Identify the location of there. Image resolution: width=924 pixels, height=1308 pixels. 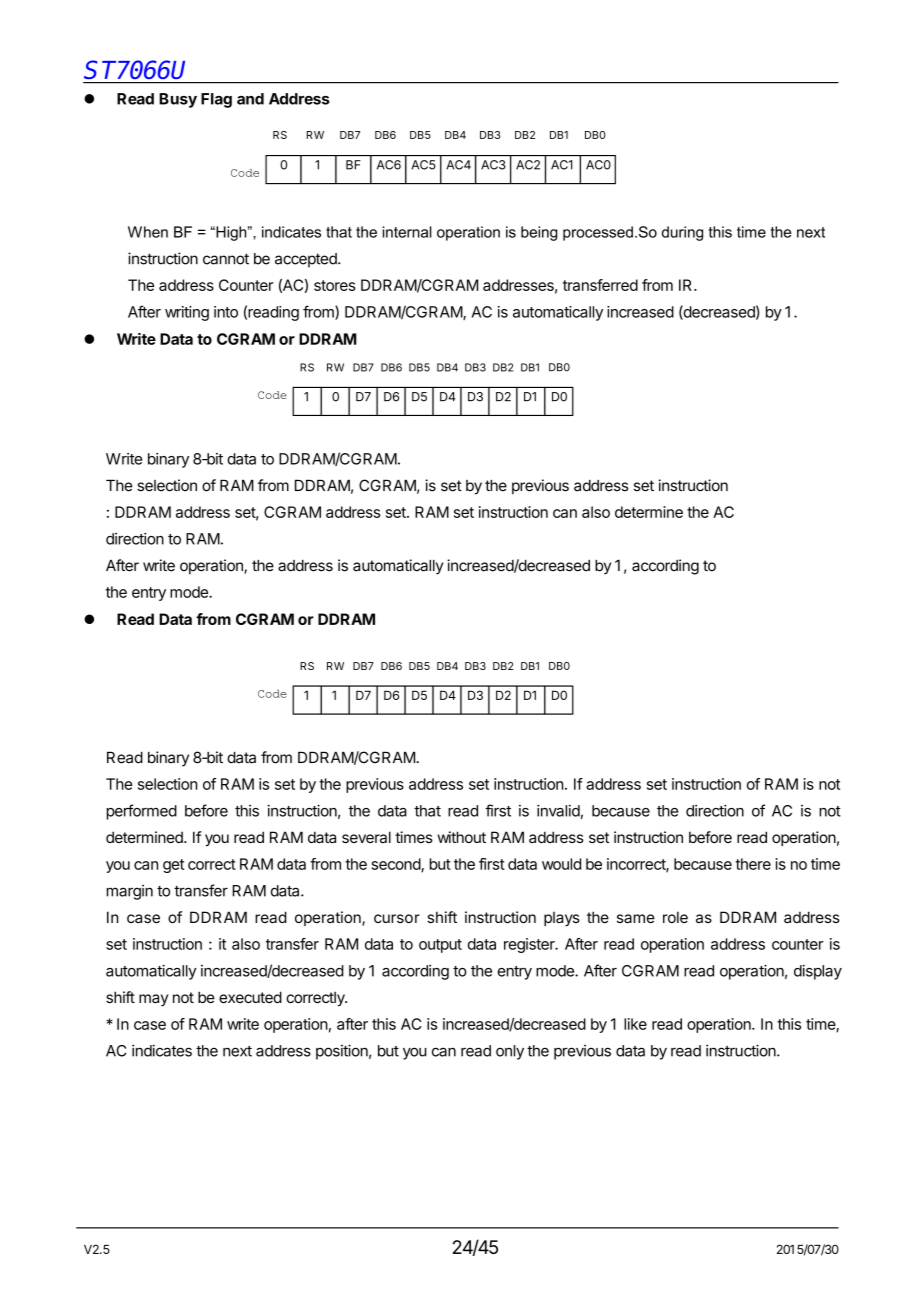
(753, 864).
